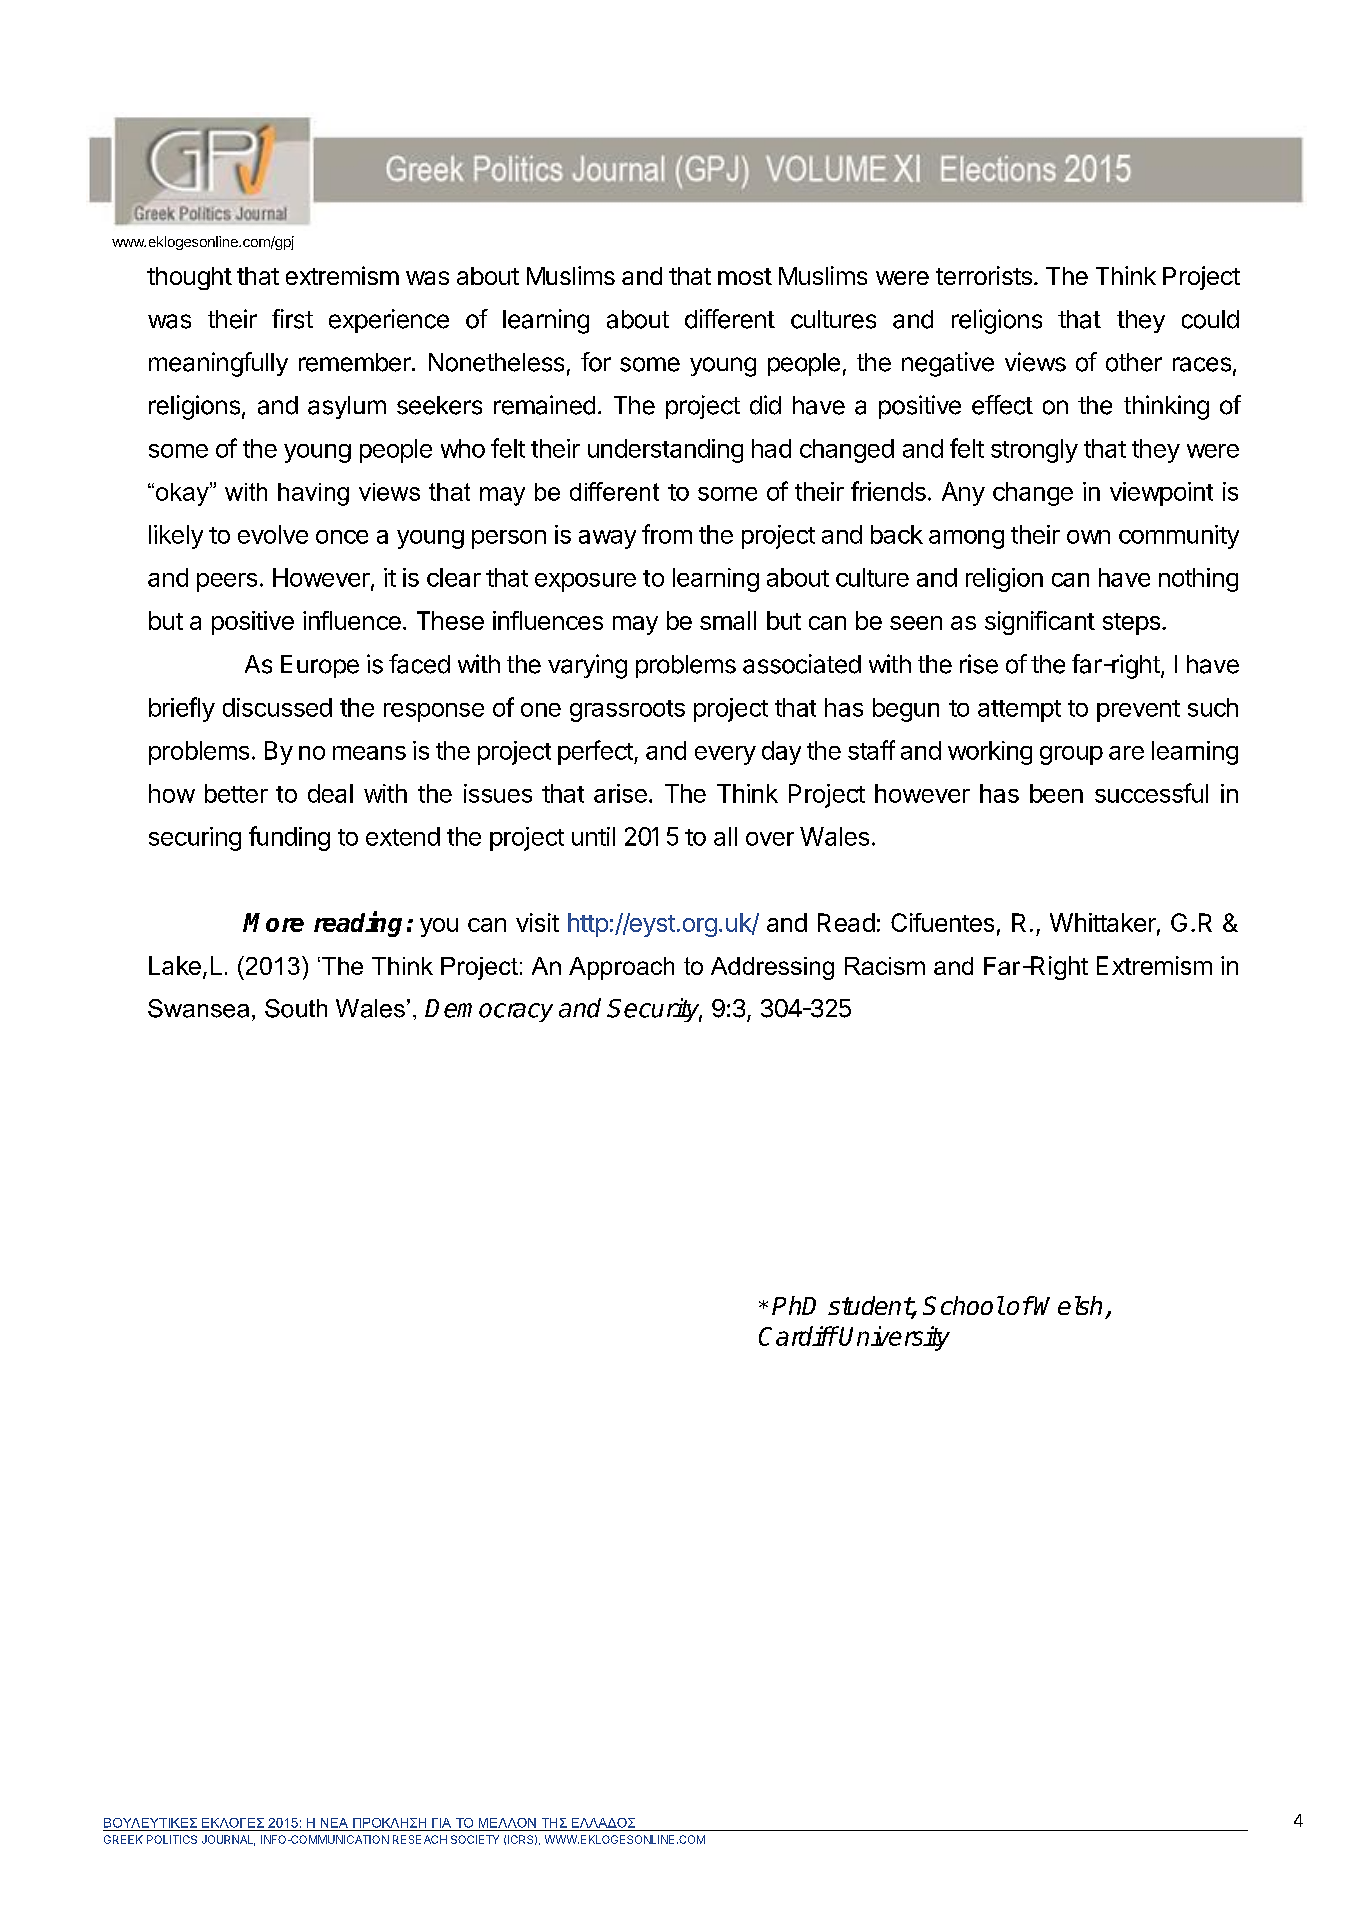 The height and width of the screenshot is (1912, 1352). I want to click on Racism, so click(885, 966).
